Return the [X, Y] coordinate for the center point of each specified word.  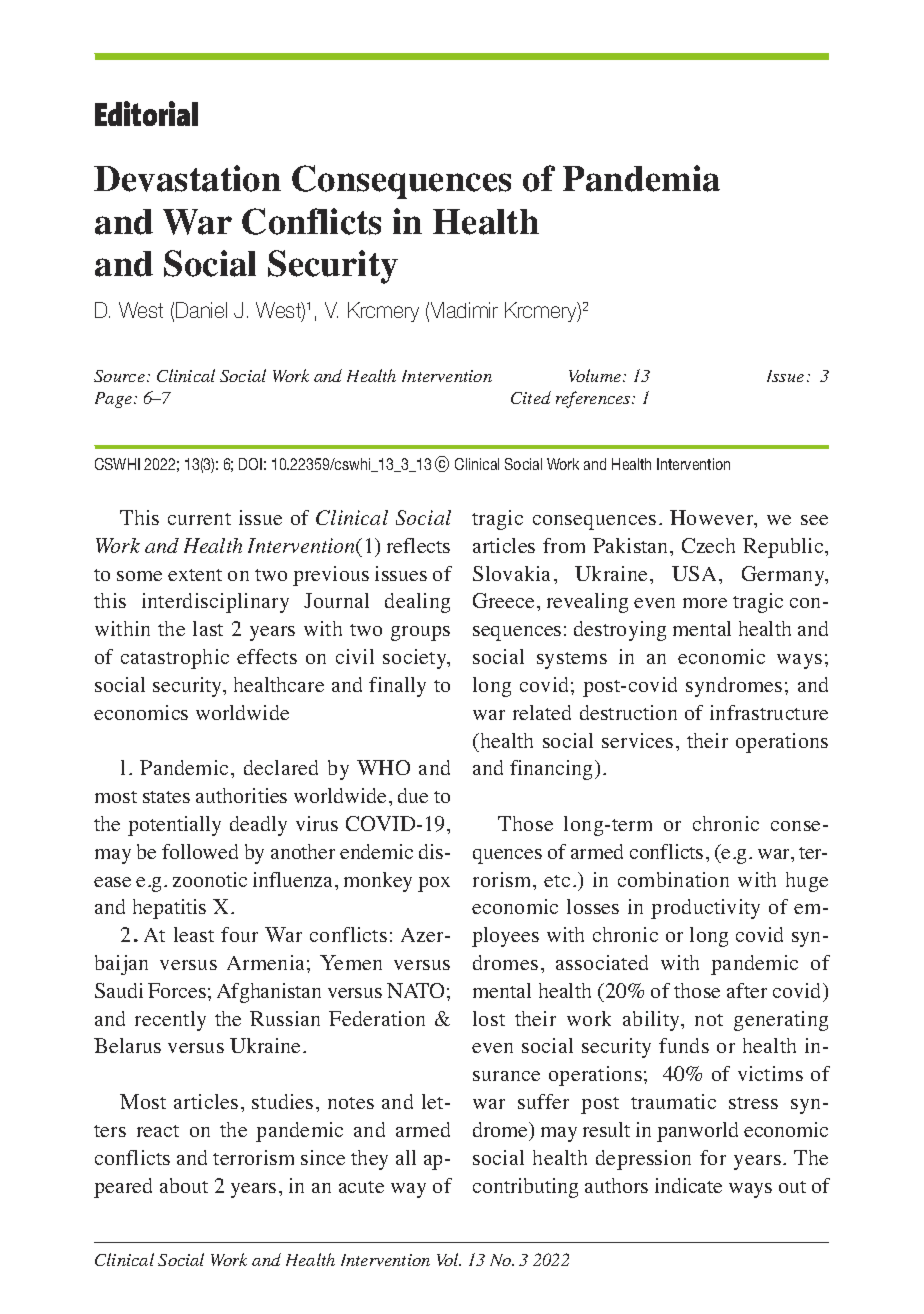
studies [282, 1101]
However [713, 519]
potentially [174, 826]
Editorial [146, 113]
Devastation [187, 178]
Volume [596, 375]
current [199, 519]
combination [673, 879]
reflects [418, 545]
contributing [525, 1188]
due [413, 795]
